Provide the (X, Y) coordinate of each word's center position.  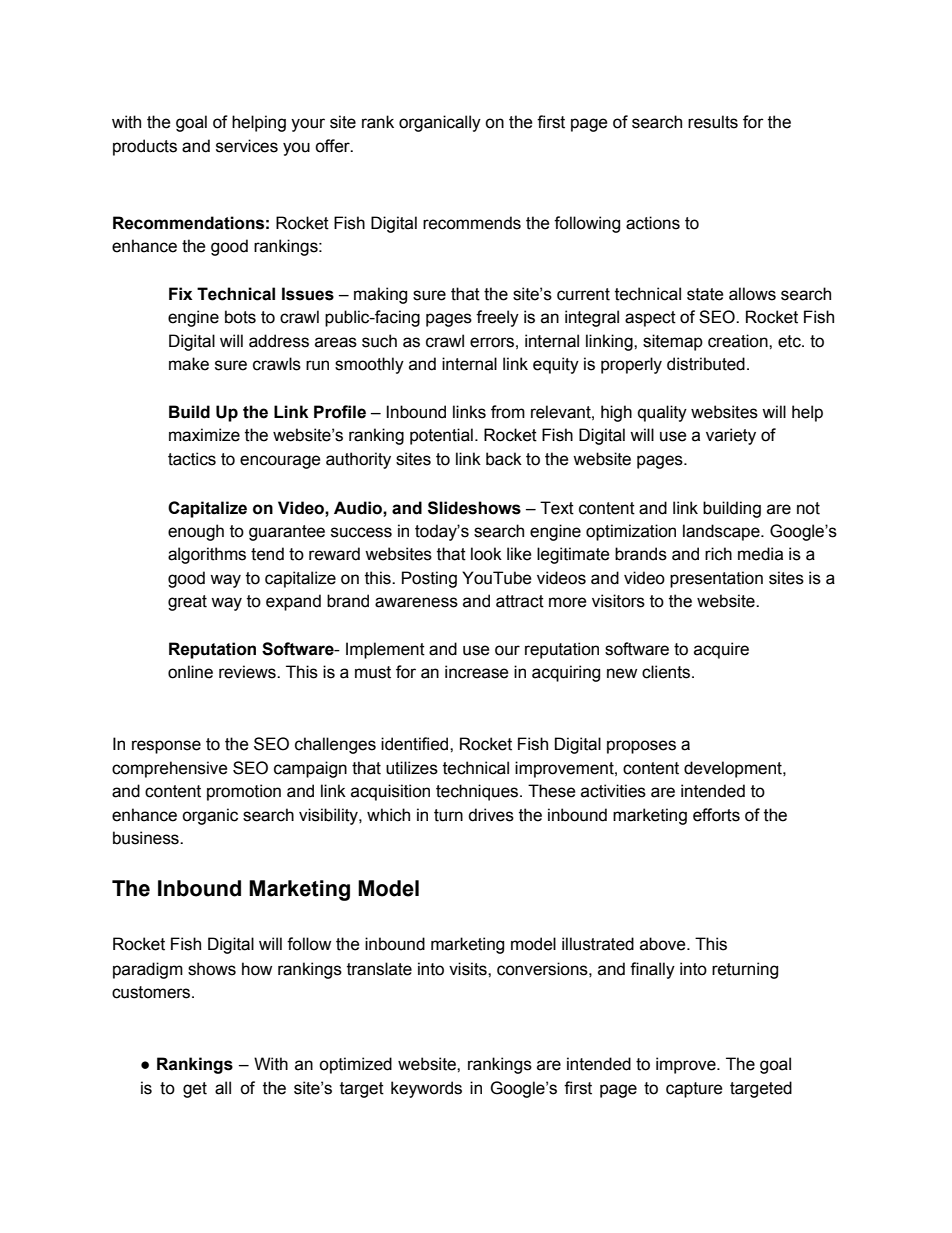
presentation (716, 579)
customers (152, 992)
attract (520, 601)
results (713, 122)
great (187, 603)
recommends (472, 223)
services (247, 146)
